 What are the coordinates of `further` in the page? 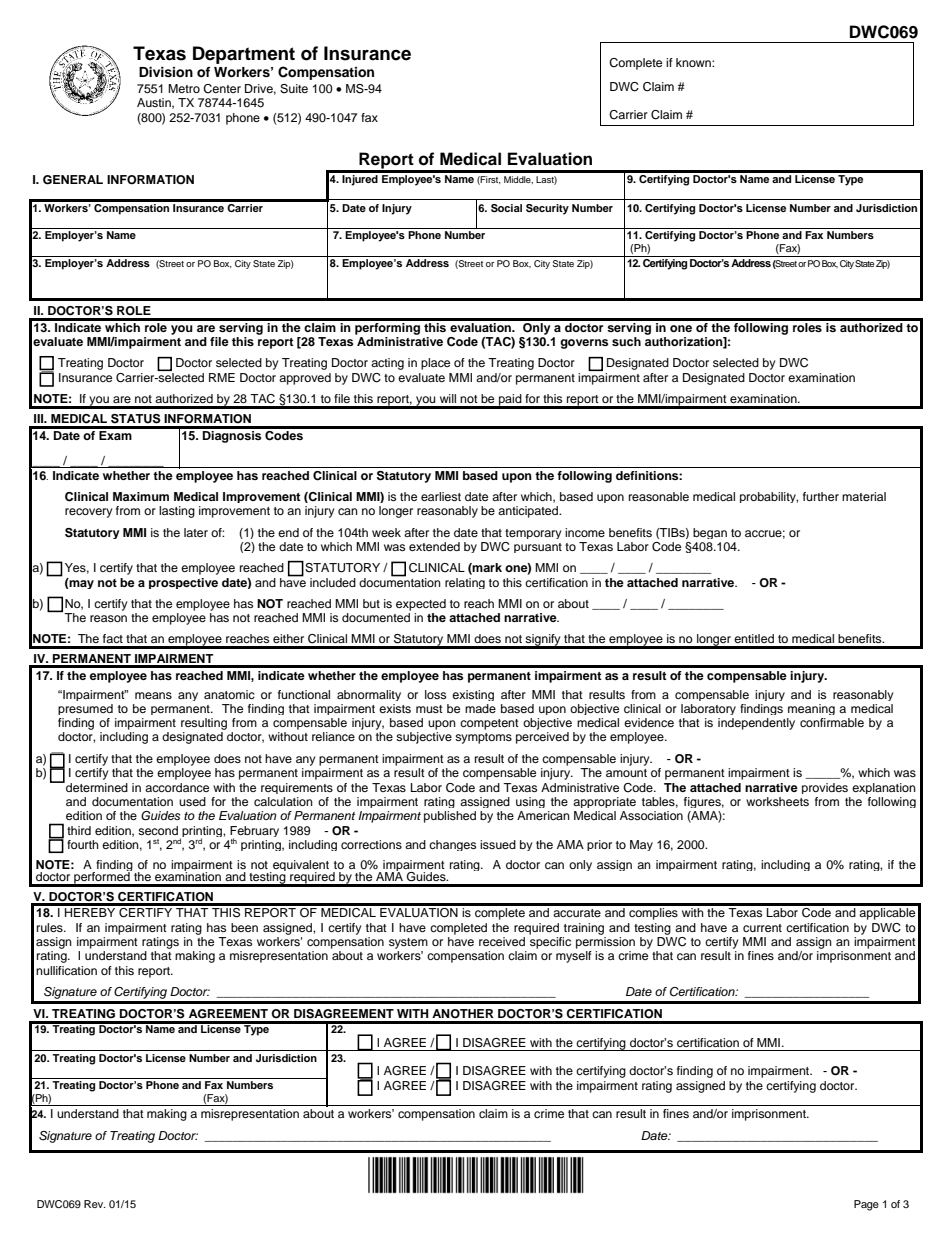 It's located at (821, 496).
